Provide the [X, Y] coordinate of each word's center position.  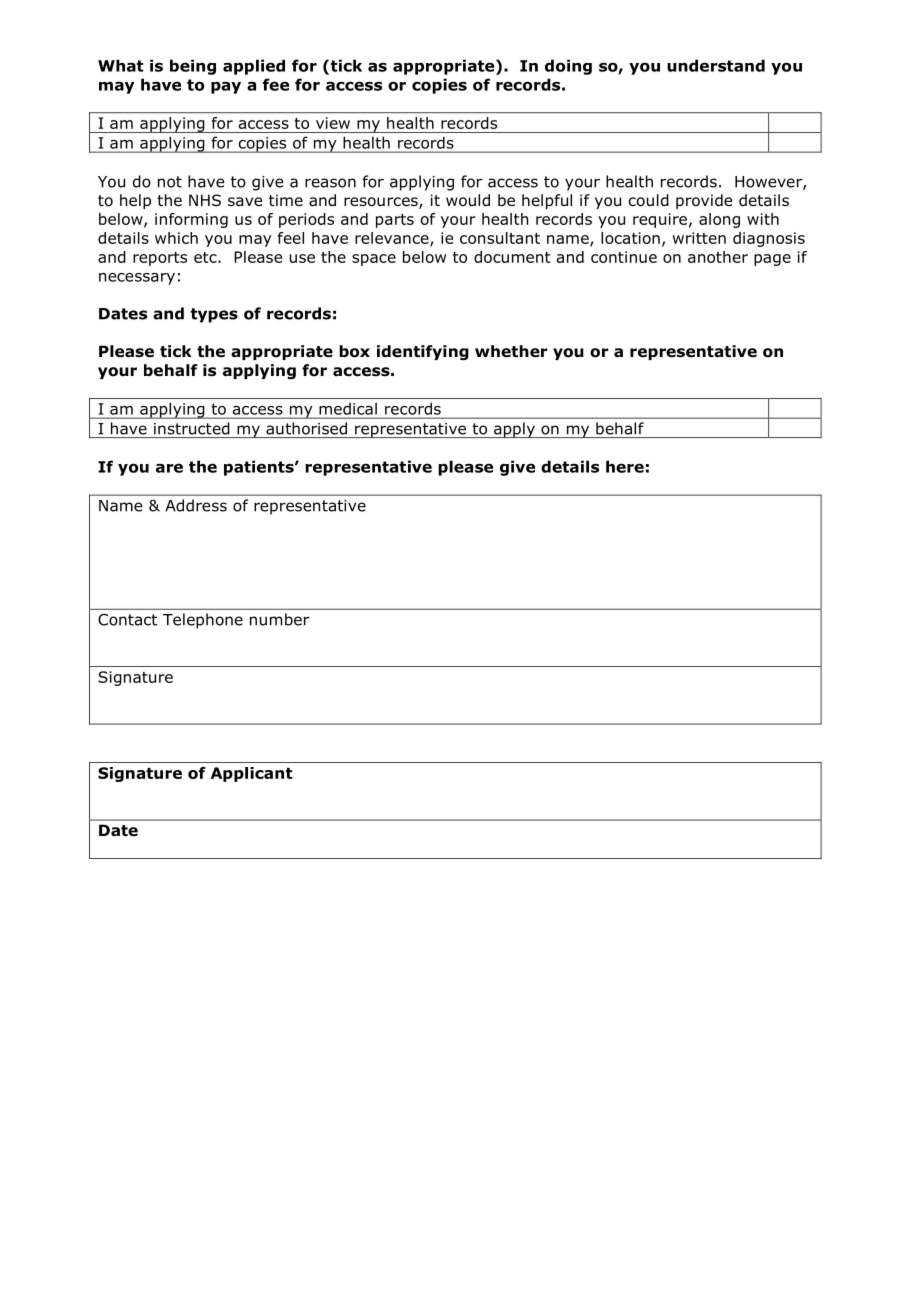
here [625, 466]
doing [568, 67]
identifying [423, 352]
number [279, 619]
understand [716, 65]
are [169, 468]
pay [226, 87]
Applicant [252, 774]
